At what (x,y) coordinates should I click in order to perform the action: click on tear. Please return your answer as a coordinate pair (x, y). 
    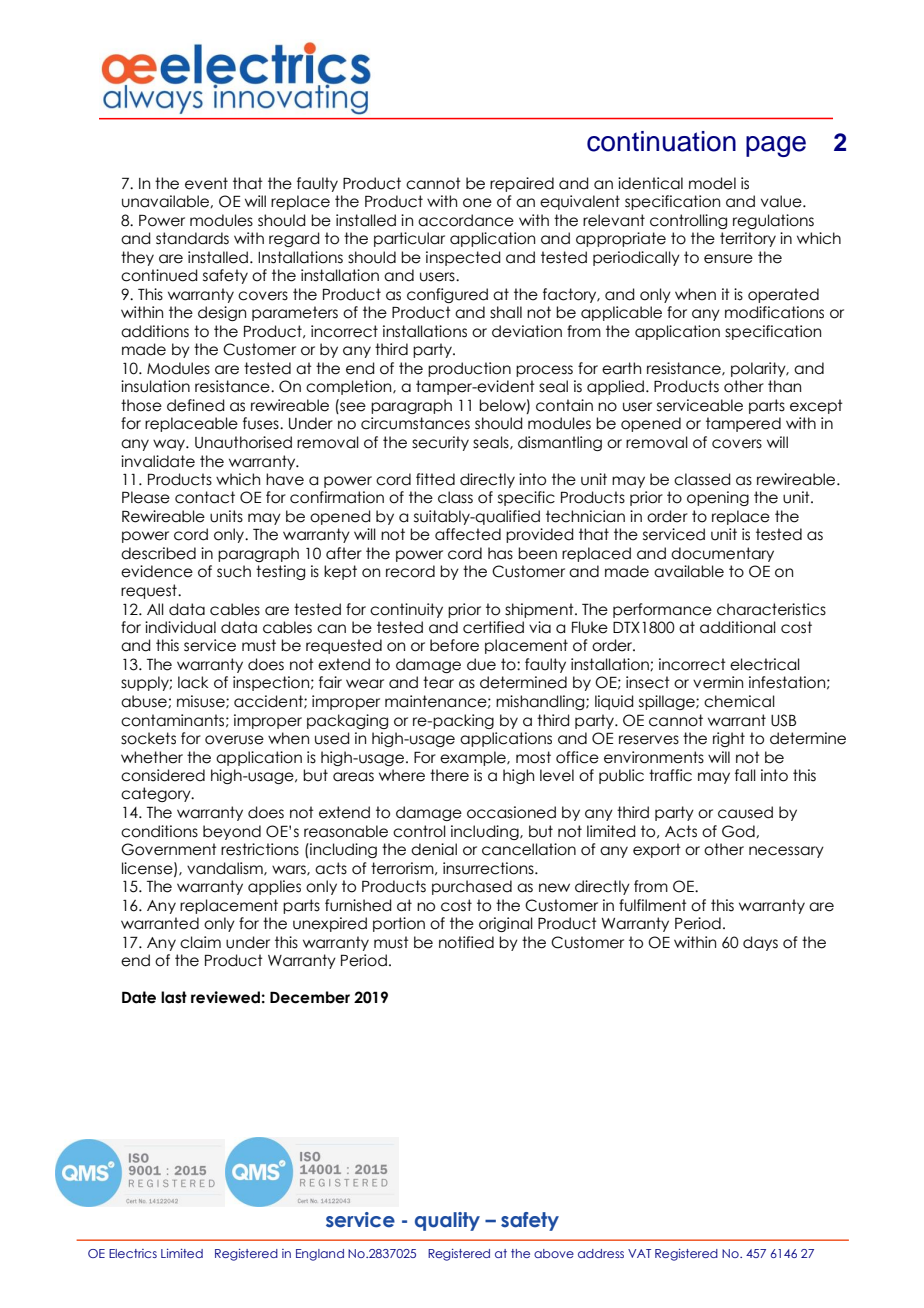
    Looking at the image, I should click on (438, 682).
